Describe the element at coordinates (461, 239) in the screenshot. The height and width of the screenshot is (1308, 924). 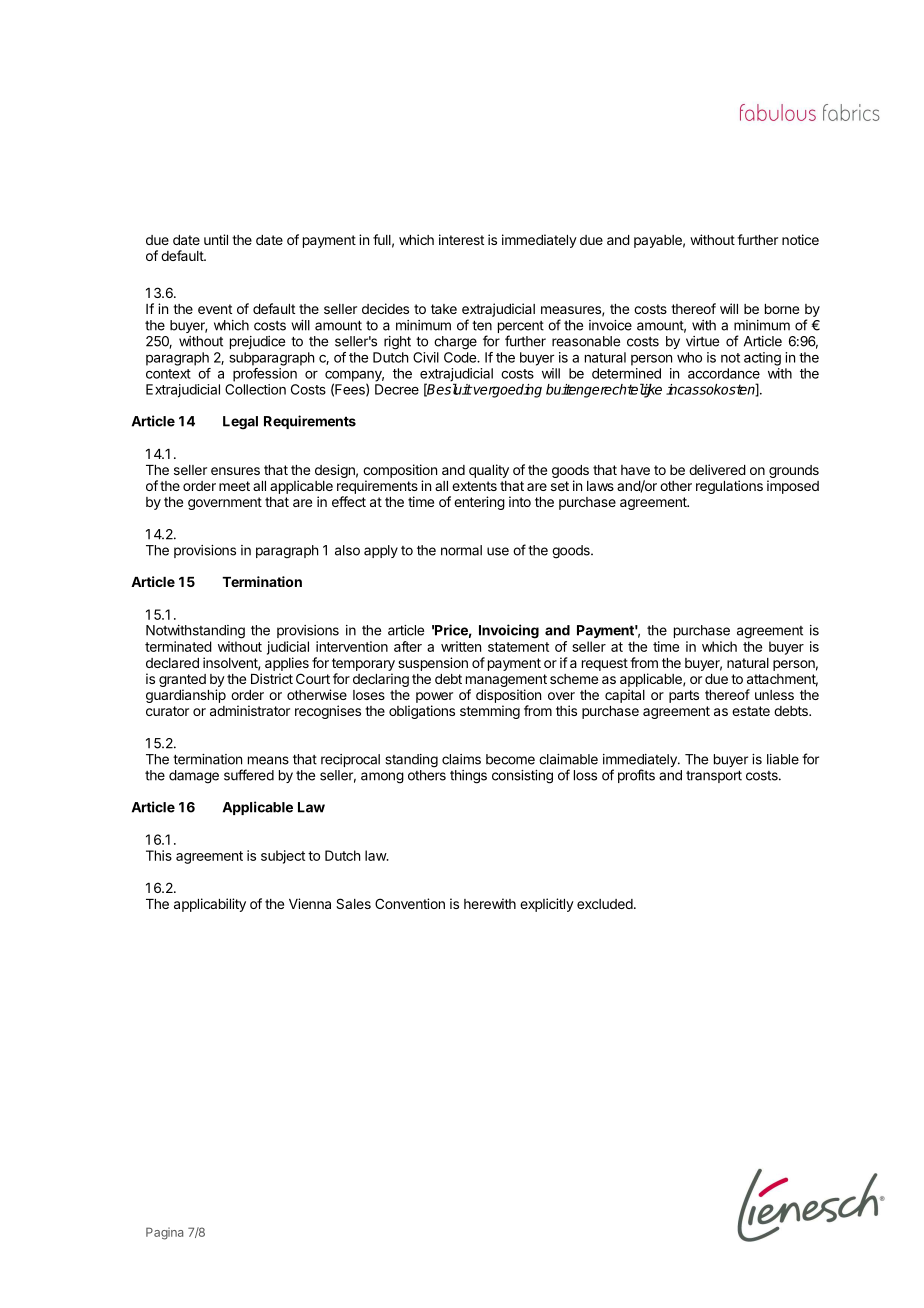
I see `interest` at that location.
